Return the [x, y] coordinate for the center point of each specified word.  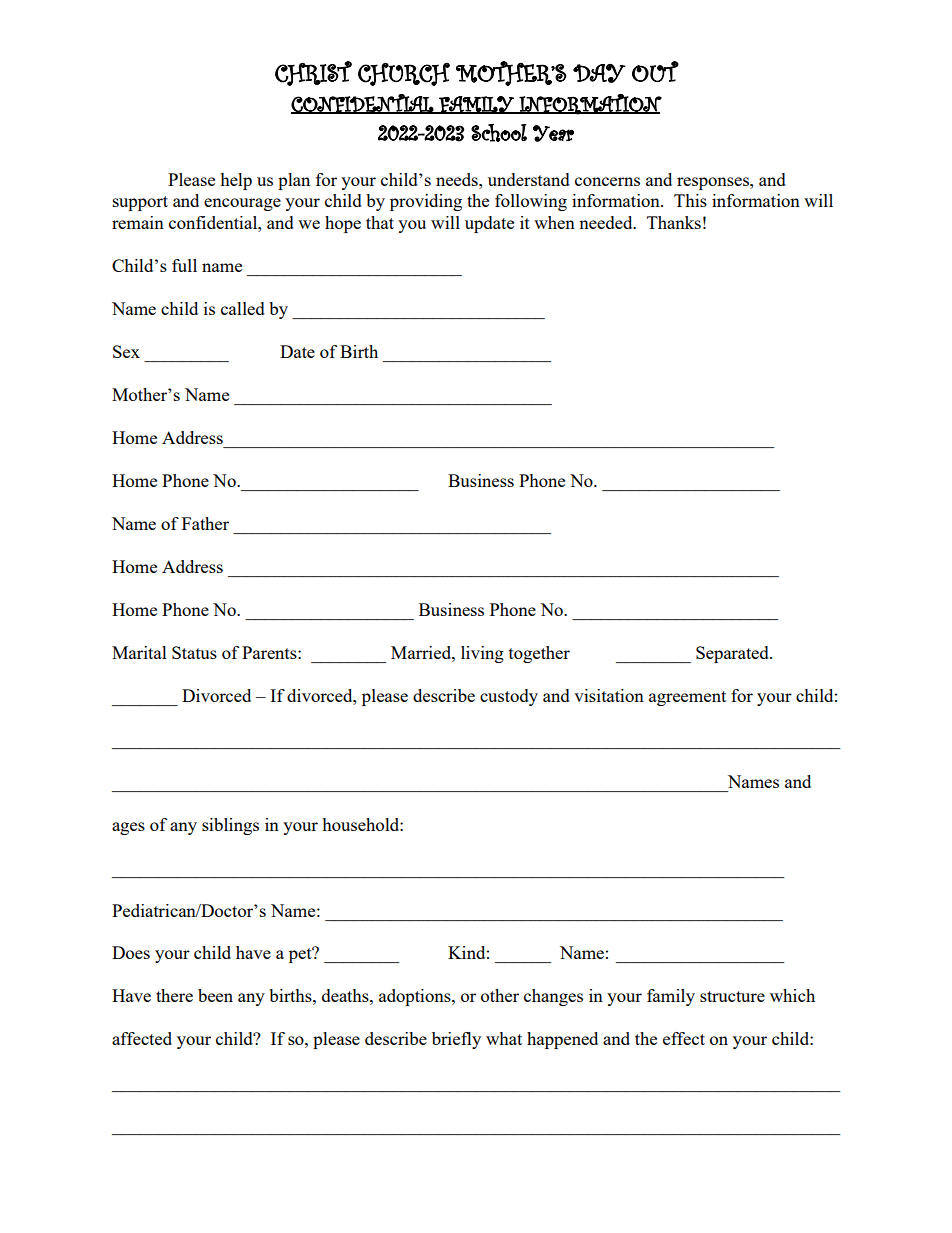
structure [732, 996]
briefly [456, 1040]
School [499, 132]
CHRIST [313, 73]
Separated [733, 654]
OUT [655, 71]
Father [205, 523]
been [215, 995]
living [482, 654]
